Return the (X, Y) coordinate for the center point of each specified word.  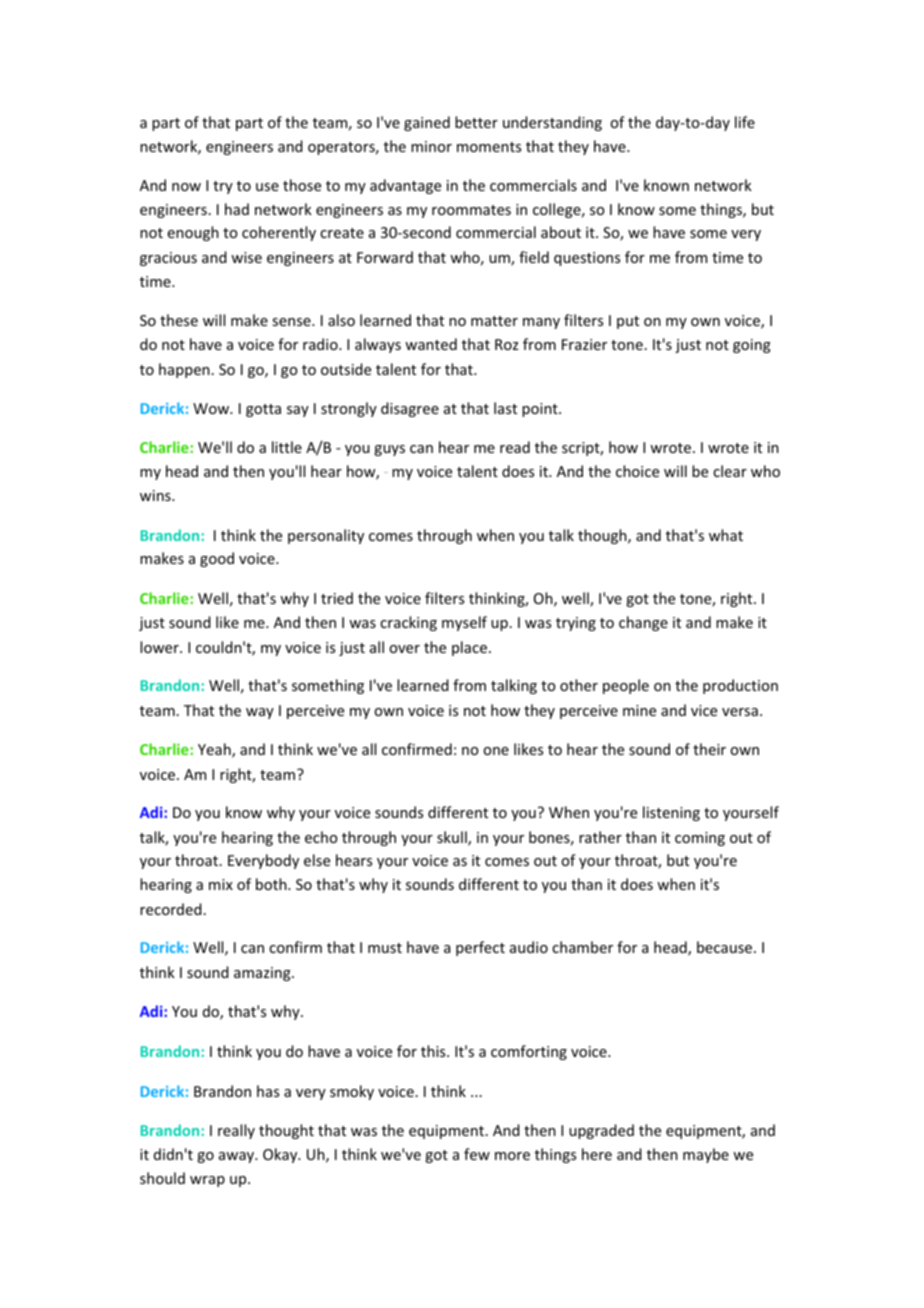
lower (160, 647)
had (237, 209)
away (238, 1157)
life (745, 122)
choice (637, 471)
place (469, 648)
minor (431, 146)
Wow (212, 408)
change (643, 623)
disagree (410, 409)
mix (221, 884)
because (726, 947)
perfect (480, 948)
